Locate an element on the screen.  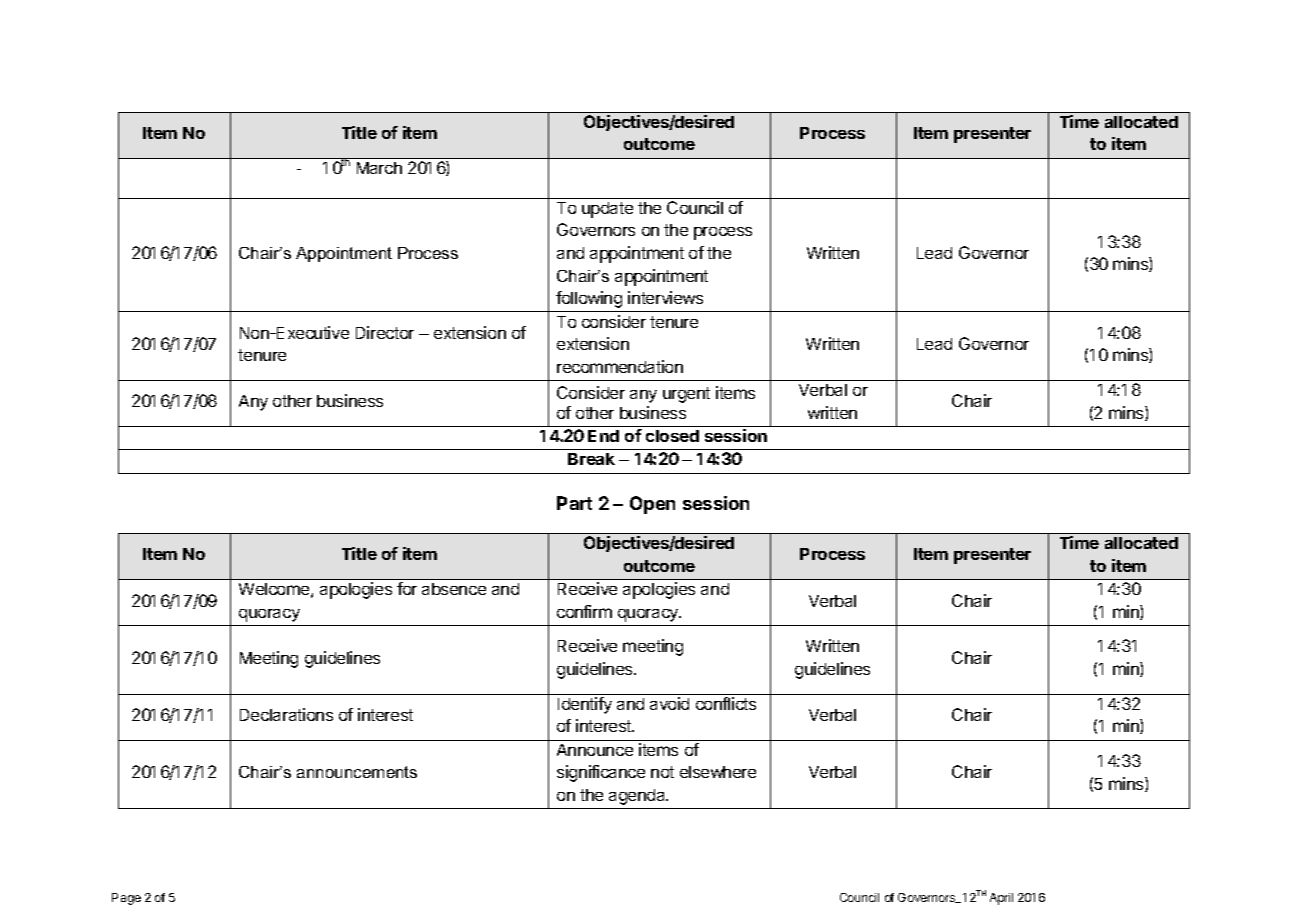
confirm is located at coordinates (584, 611).
